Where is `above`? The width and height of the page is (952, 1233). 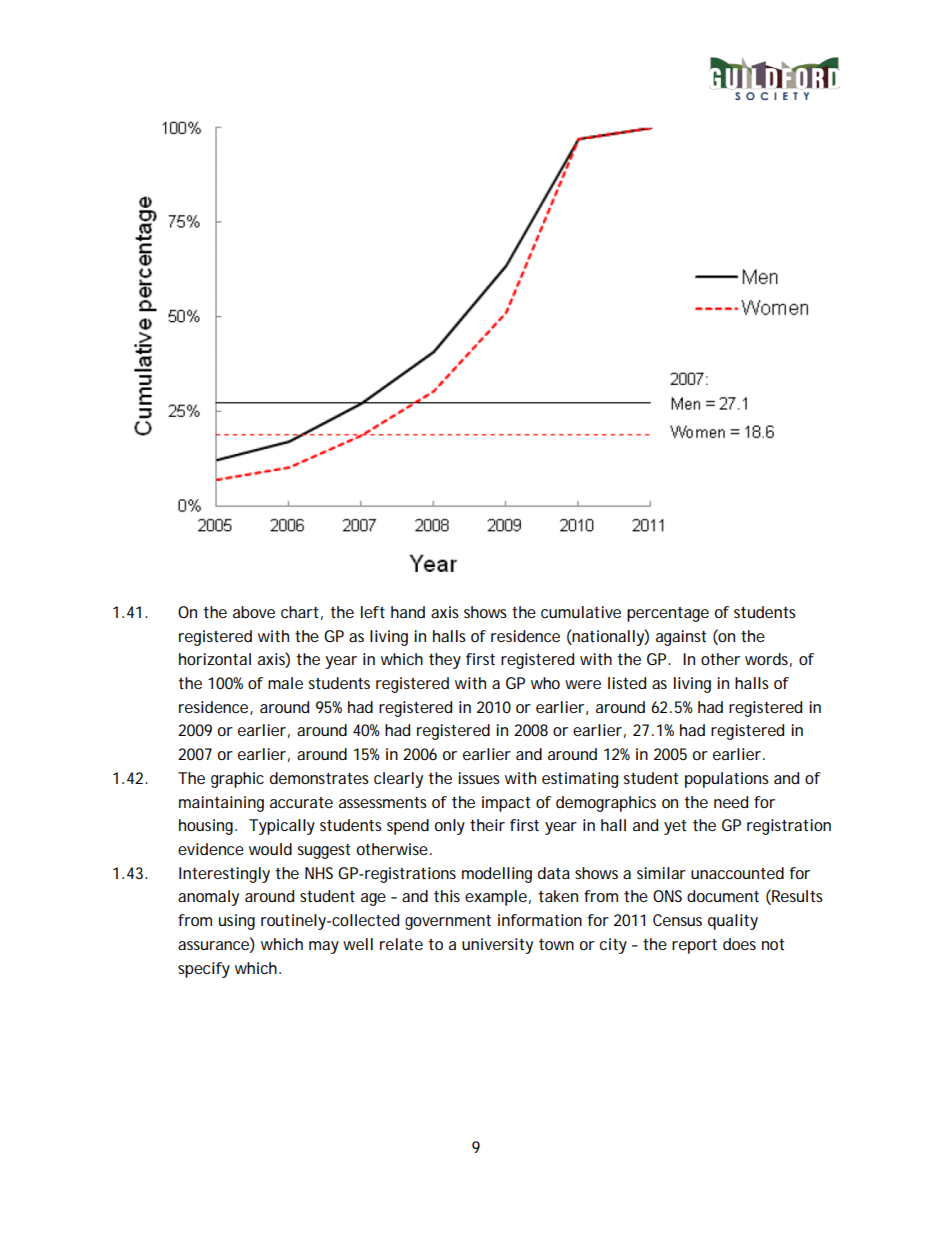
above is located at coordinates (254, 612).
